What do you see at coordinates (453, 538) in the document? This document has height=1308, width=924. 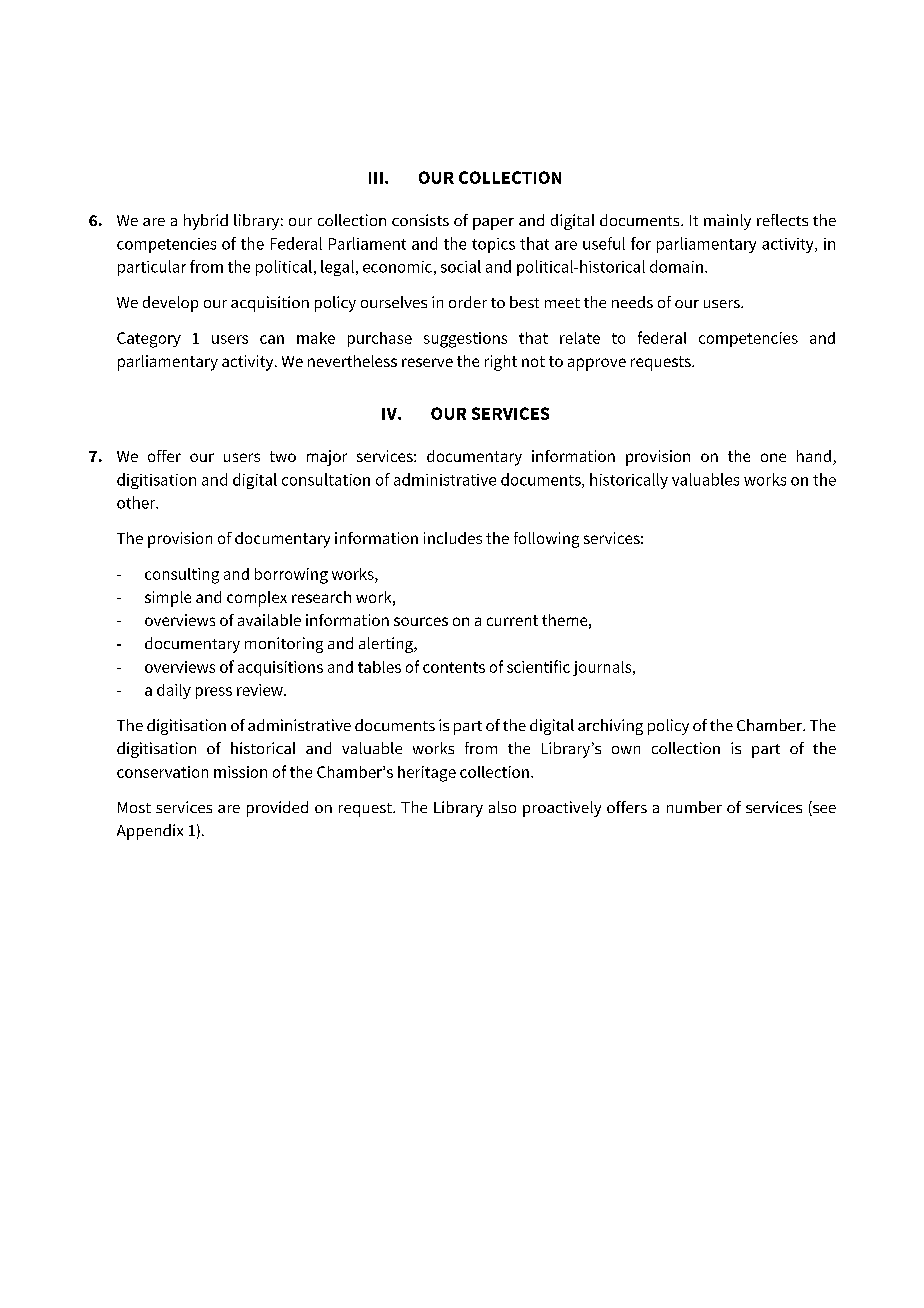 I see `includes` at bounding box center [453, 538].
